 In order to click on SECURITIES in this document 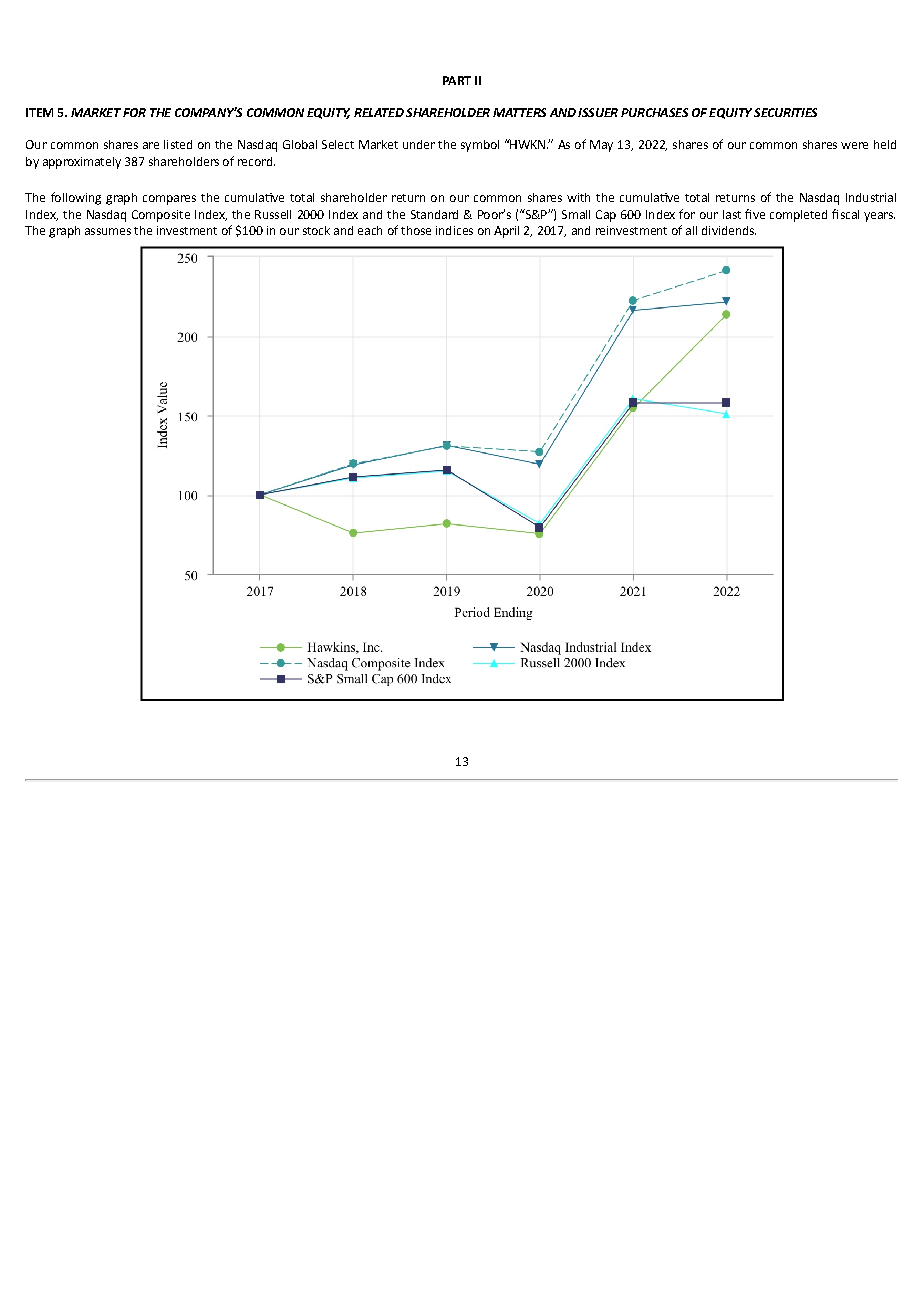, I will do `click(785, 112)`.
